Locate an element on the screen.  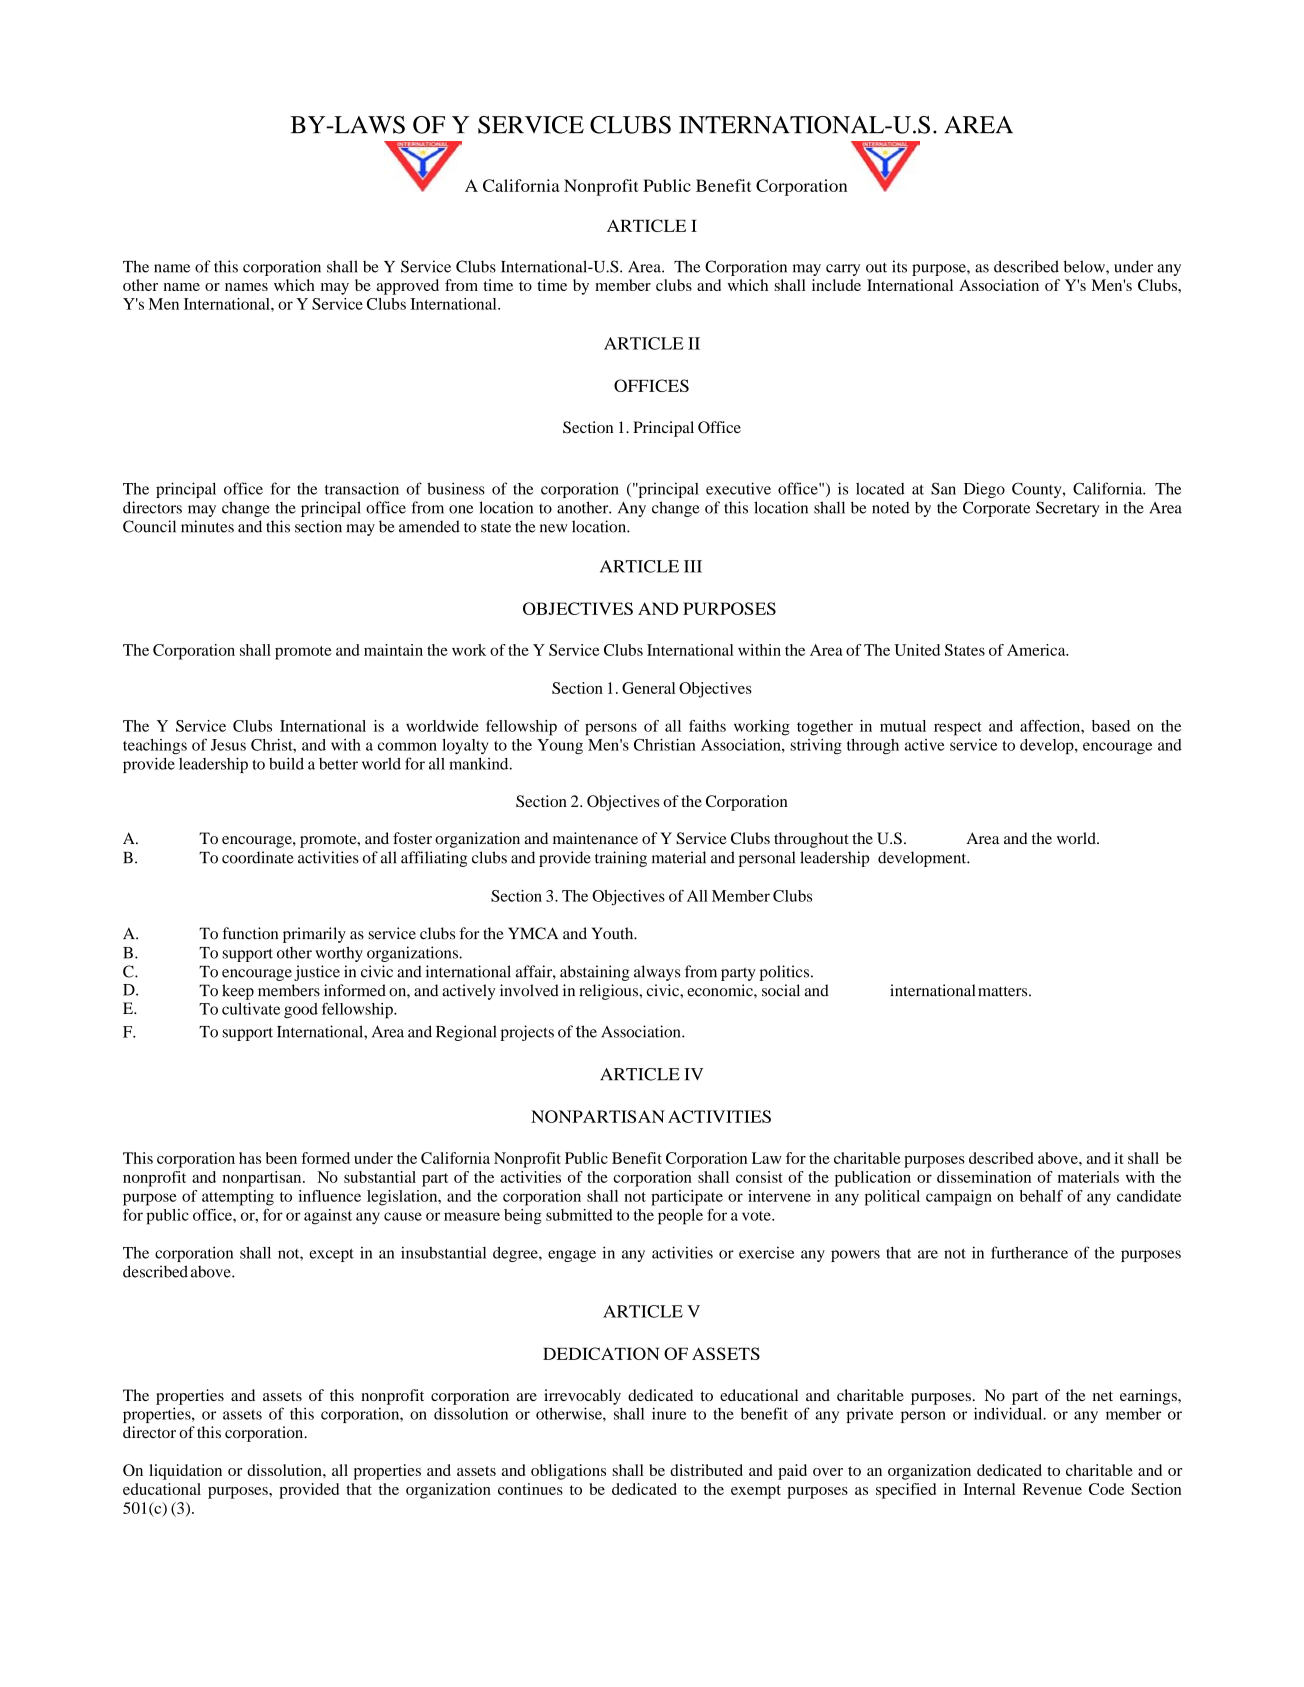
dissemination is located at coordinates (984, 1177).
